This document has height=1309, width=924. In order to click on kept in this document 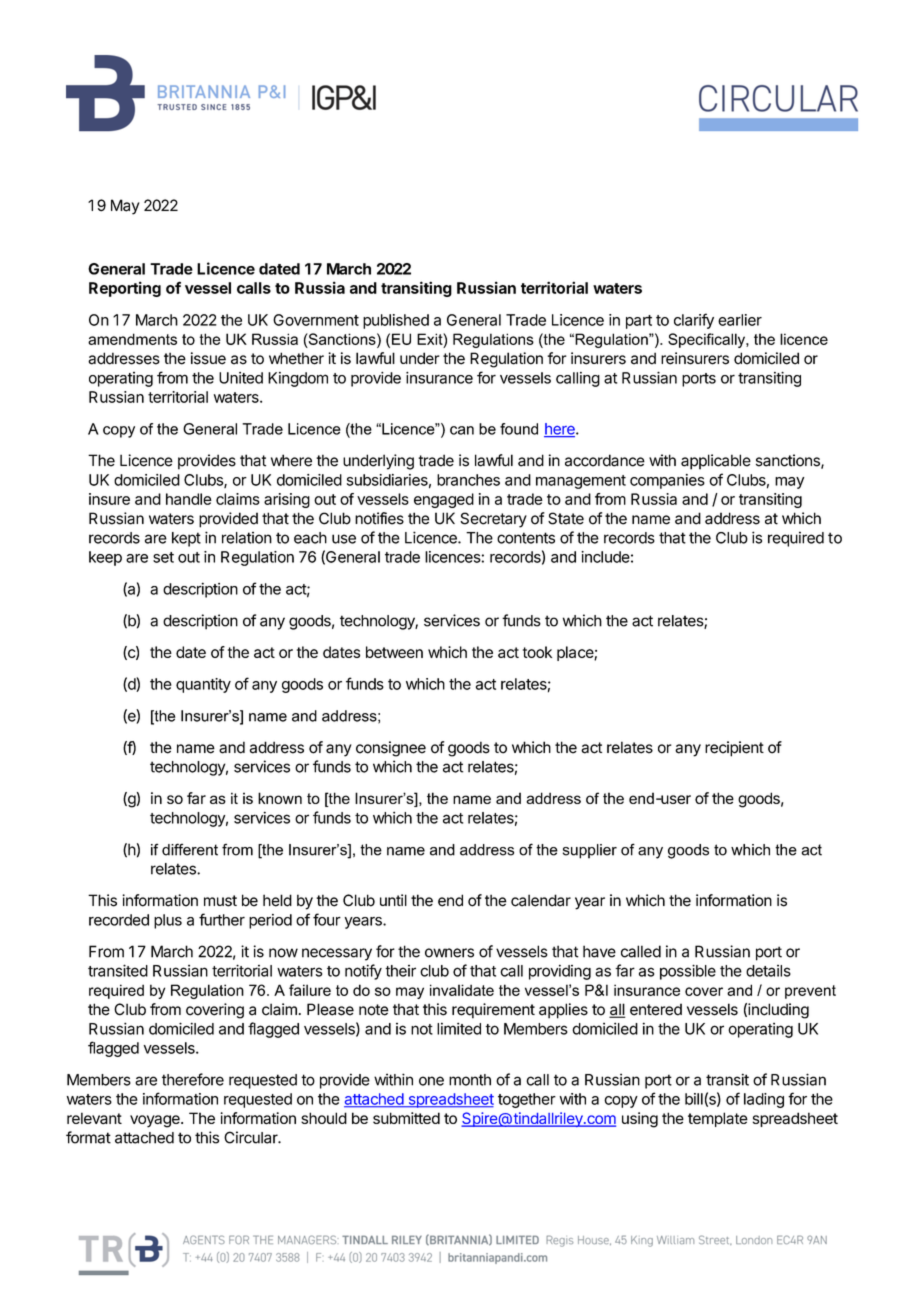, I will do `click(186, 539)`.
